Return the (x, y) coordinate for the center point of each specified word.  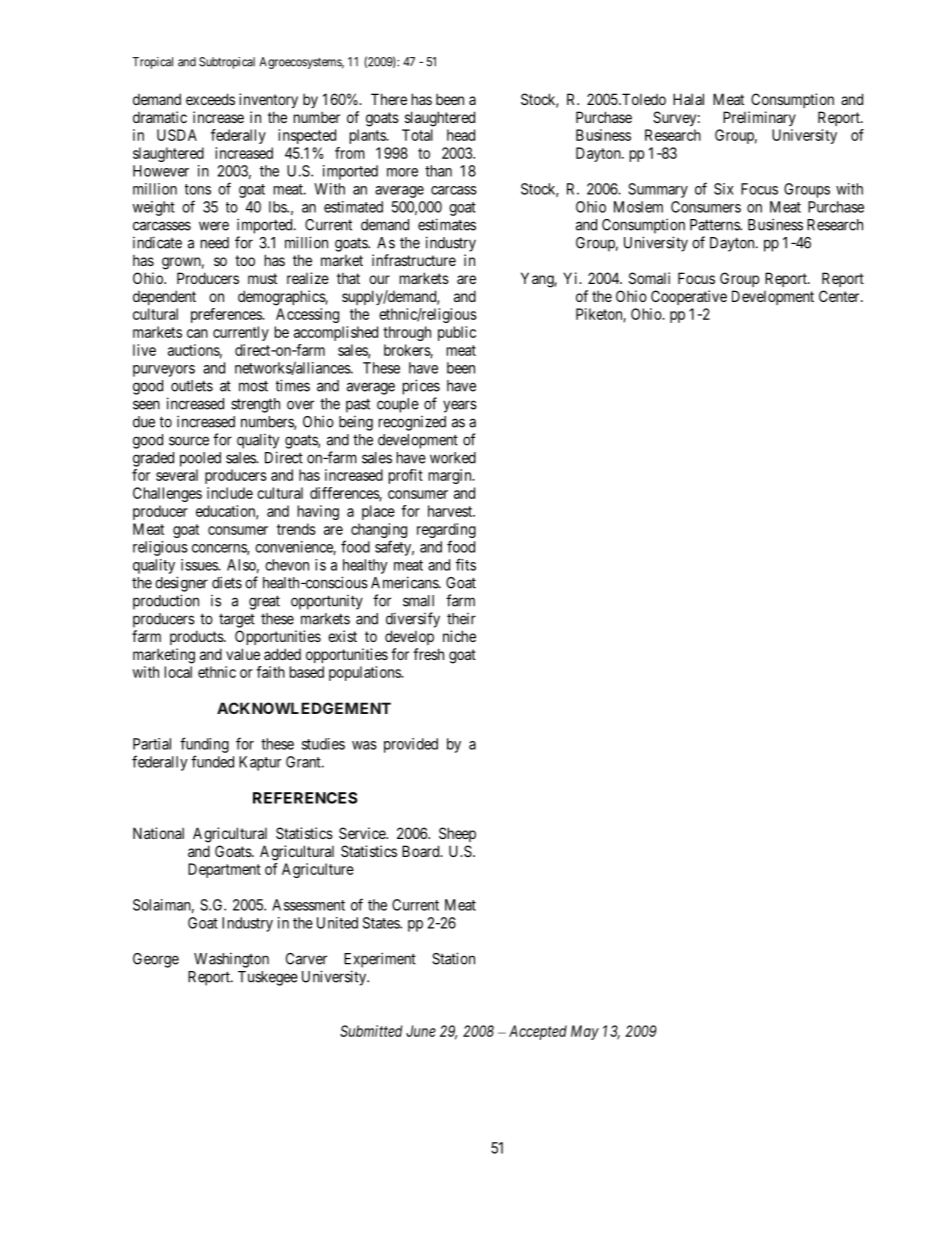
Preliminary (759, 118)
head (461, 135)
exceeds (210, 99)
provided (411, 745)
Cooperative (689, 297)
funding (204, 745)
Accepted (538, 1032)
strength (255, 405)
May (585, 1032)
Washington (231, 960)
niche (459, 636)
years (460, 406)
